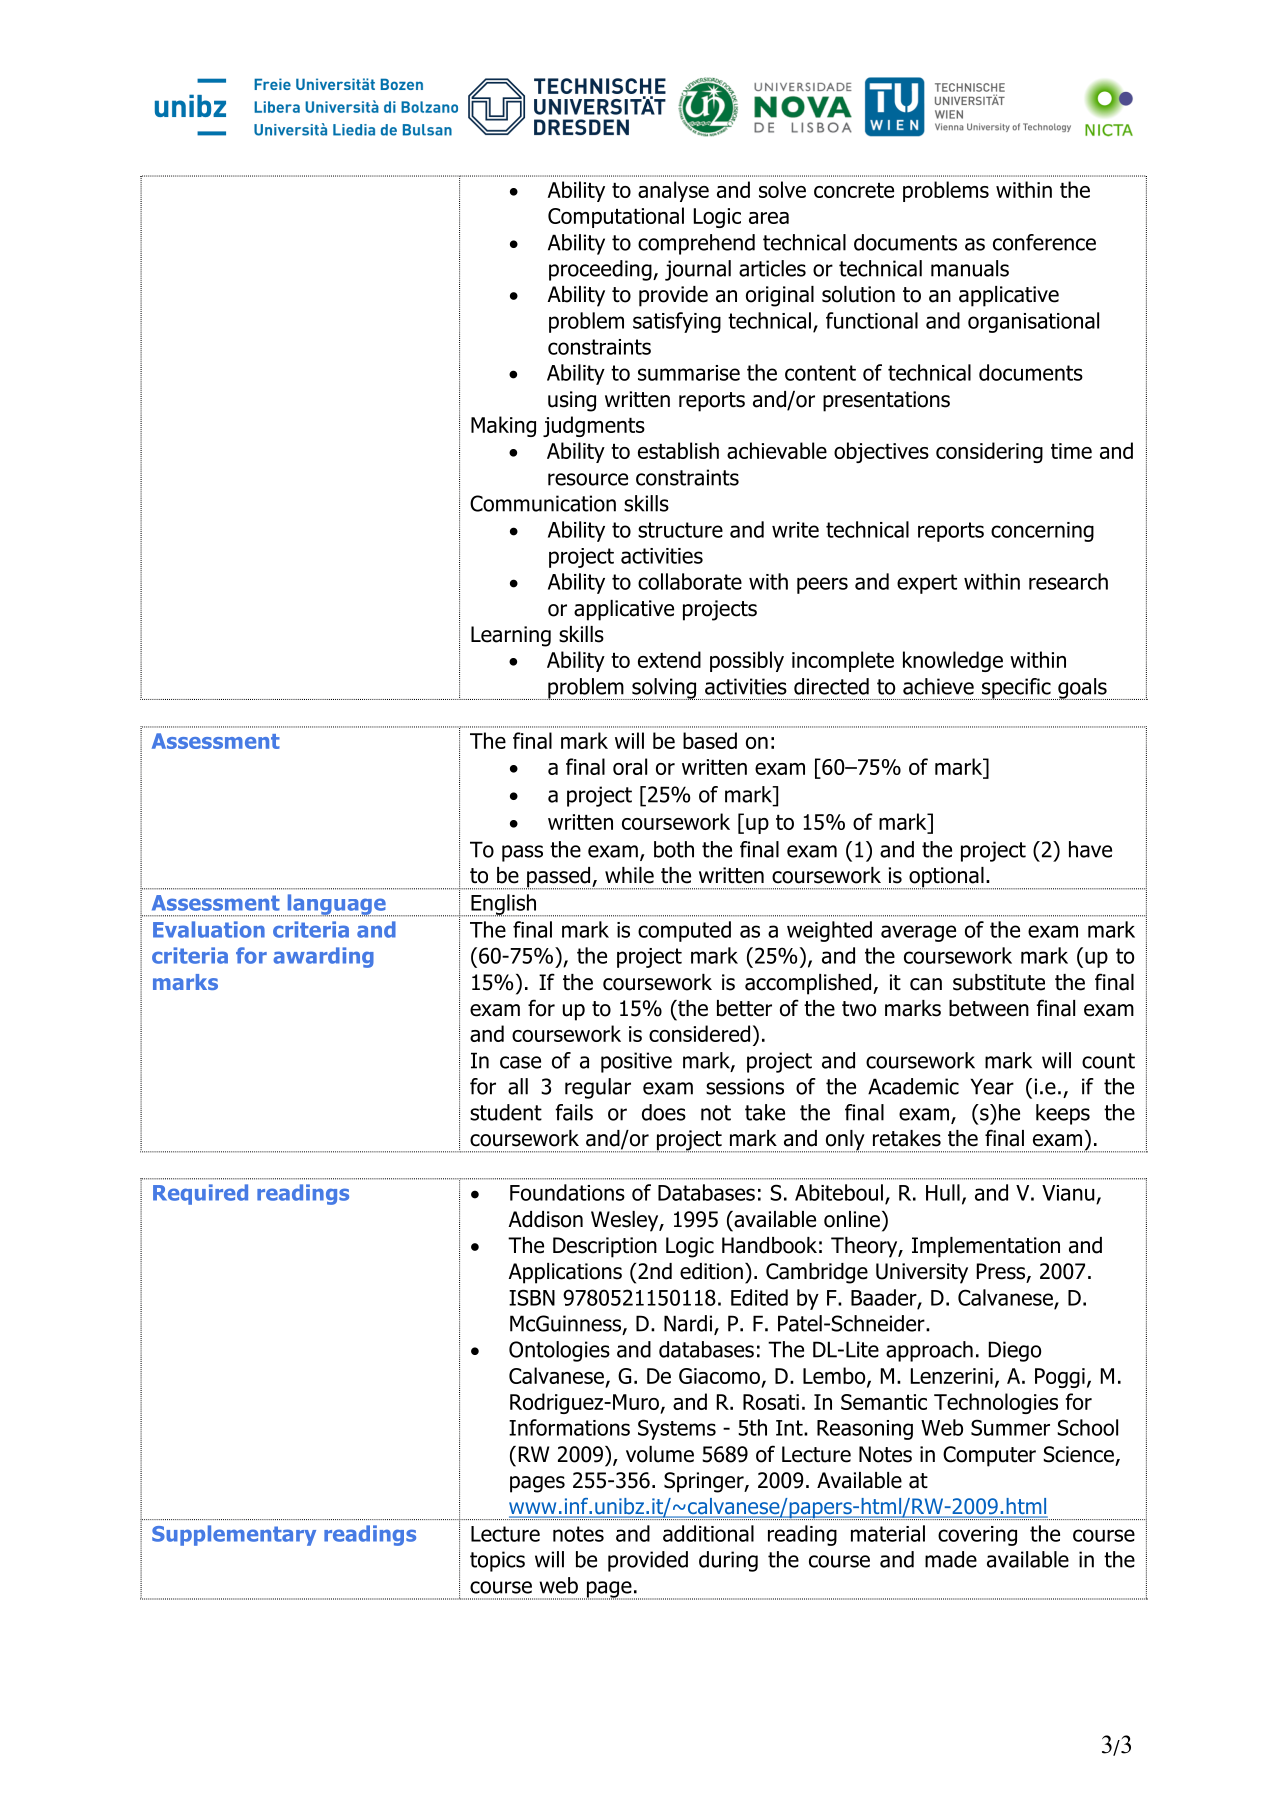  Describe the element at coordinates (986, 1247) in the image. I see `Implementation` at that location.
